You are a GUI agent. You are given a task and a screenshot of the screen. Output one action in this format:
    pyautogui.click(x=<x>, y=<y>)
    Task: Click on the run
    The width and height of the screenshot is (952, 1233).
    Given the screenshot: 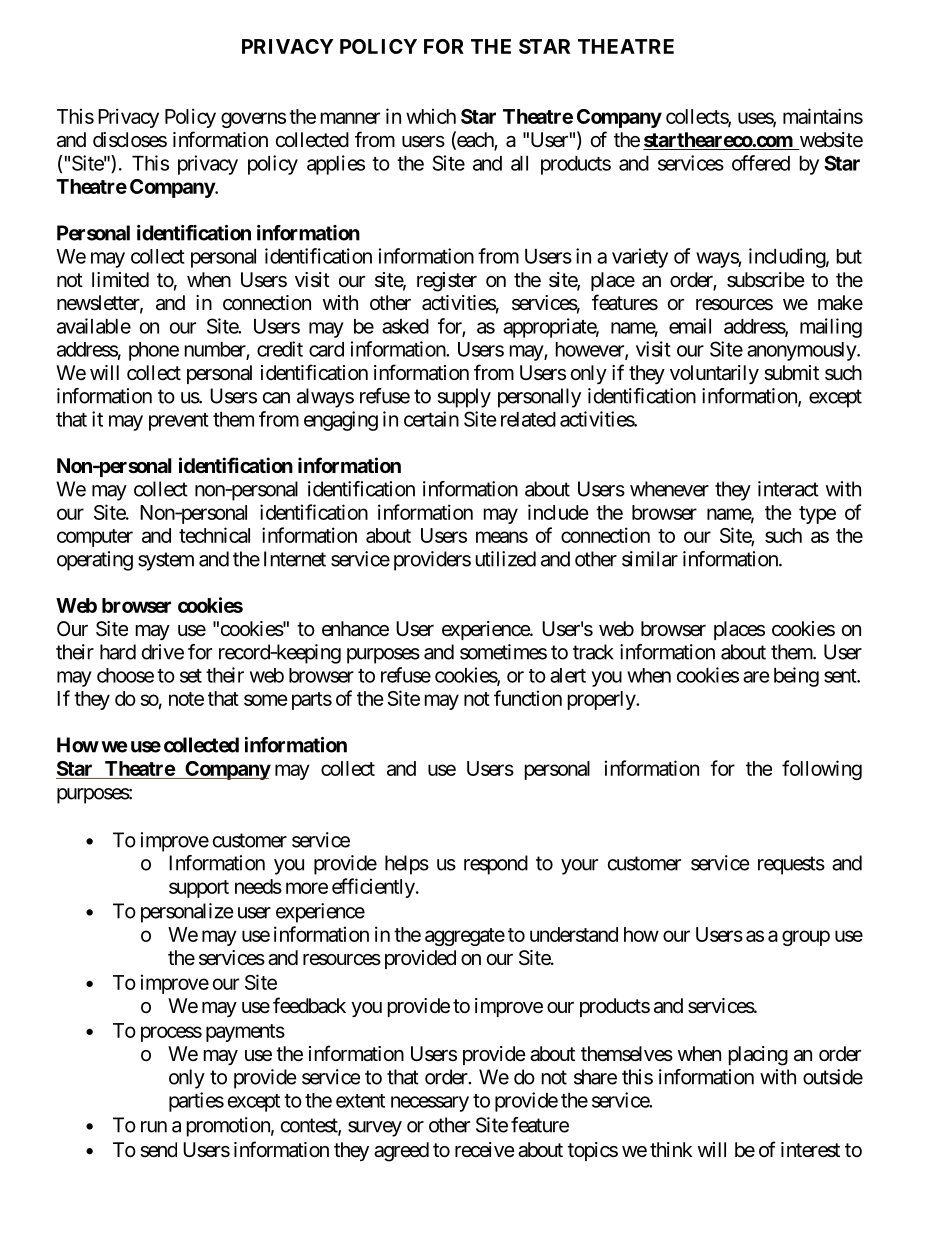 What is the action you would take?
    pyautogui.click(x=154, y=1127)
